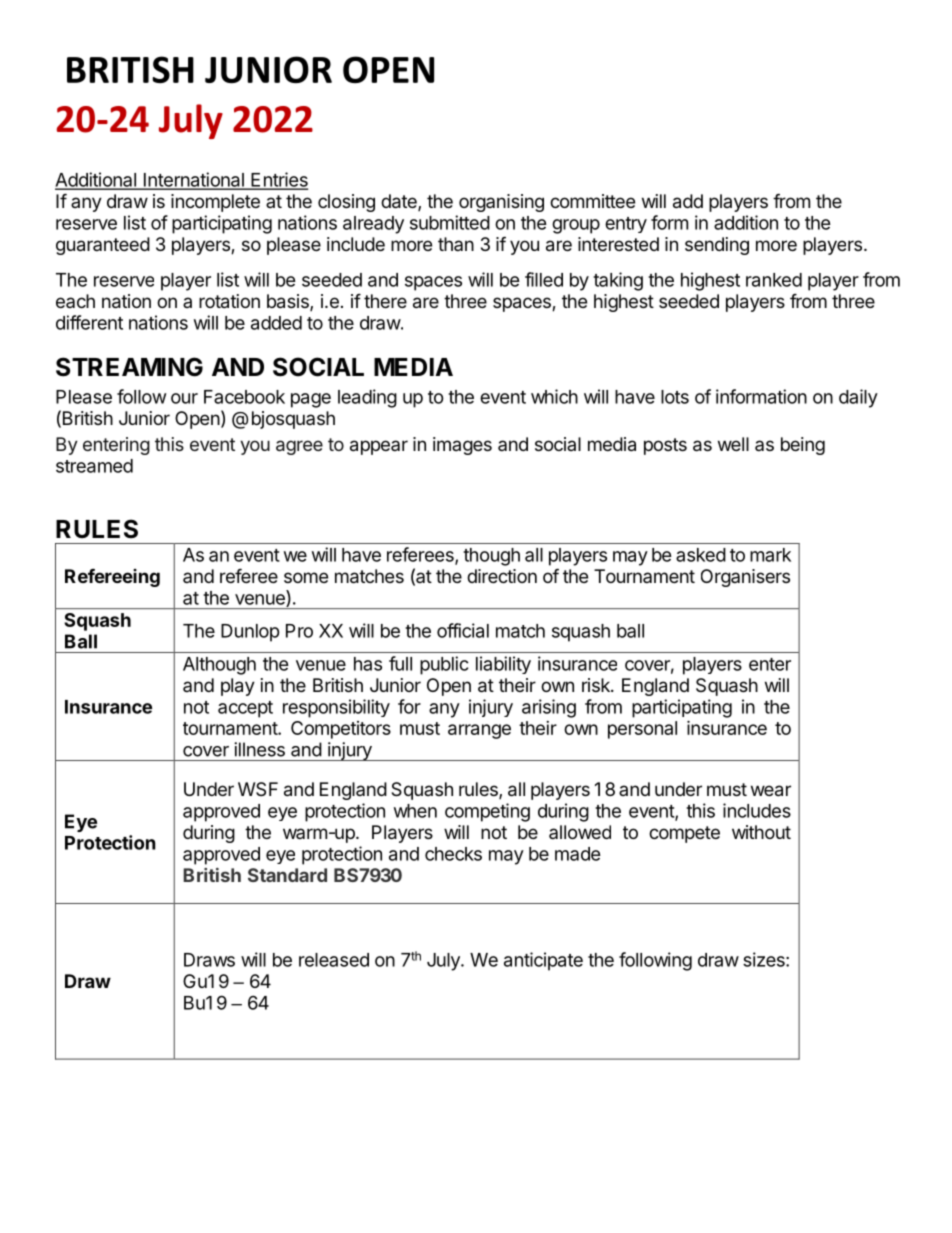  Describe the element at coordinates (554, 396) in the screenshot. I see `which` at that location.
